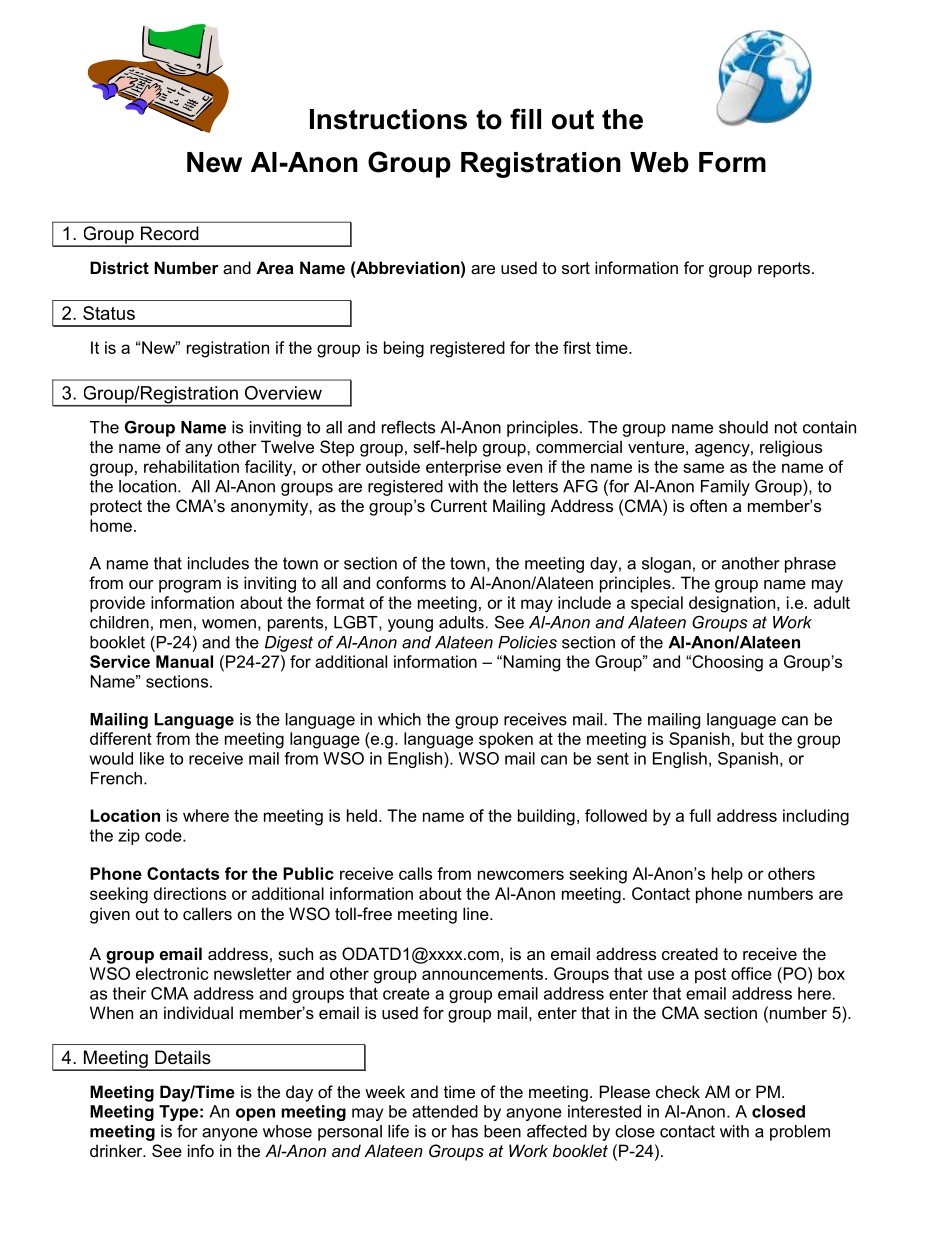  Describe the element at coordinates (170, 233) in the document. I see `Record` at that location.
